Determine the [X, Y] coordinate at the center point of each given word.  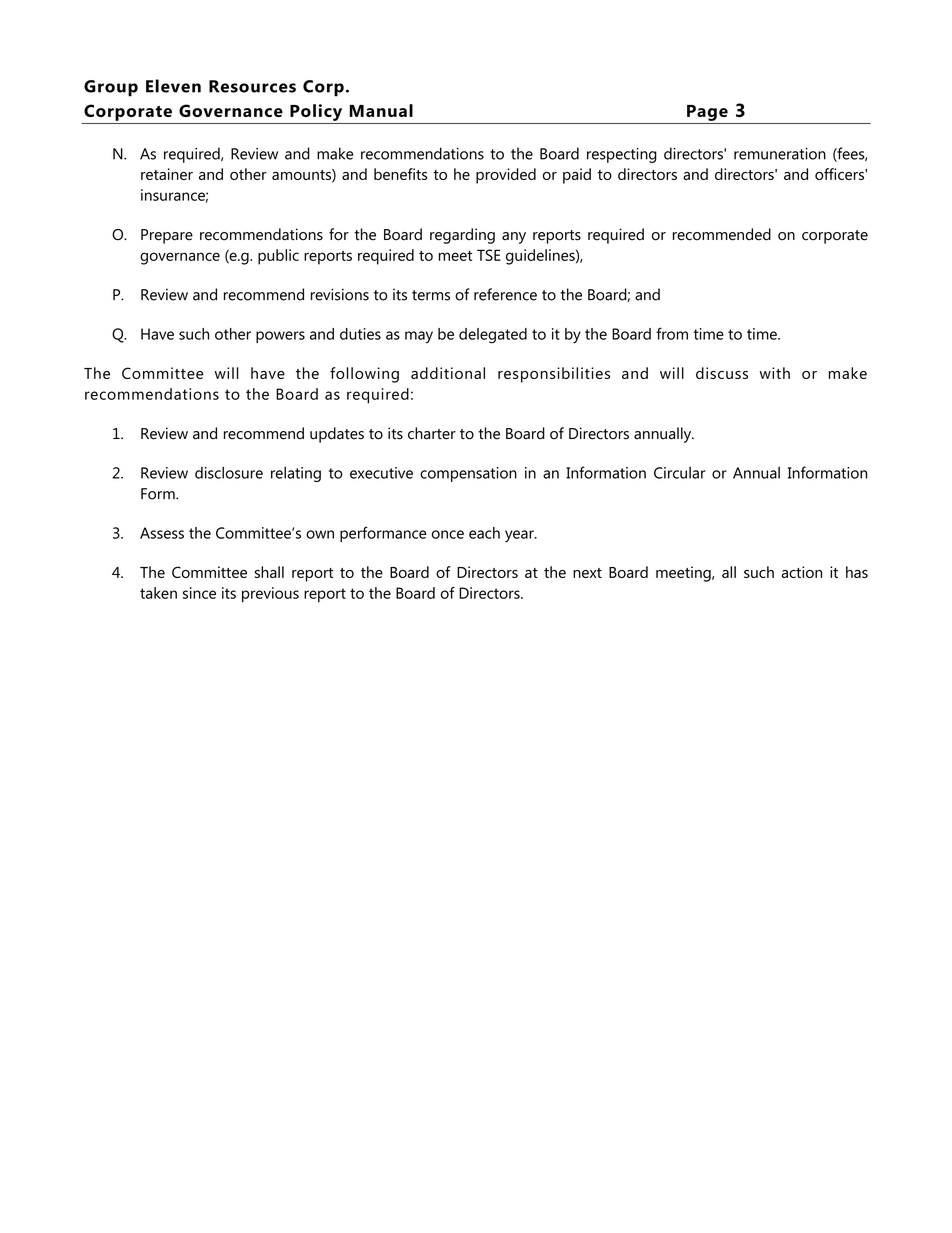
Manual [381, 110]
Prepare [167, 236]
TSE [489, 255]
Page [707, 113]
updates [337, 435]
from [672, 333]
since [199, 593]
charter [432, 433]
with [775, 373]
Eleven [173, 86]
